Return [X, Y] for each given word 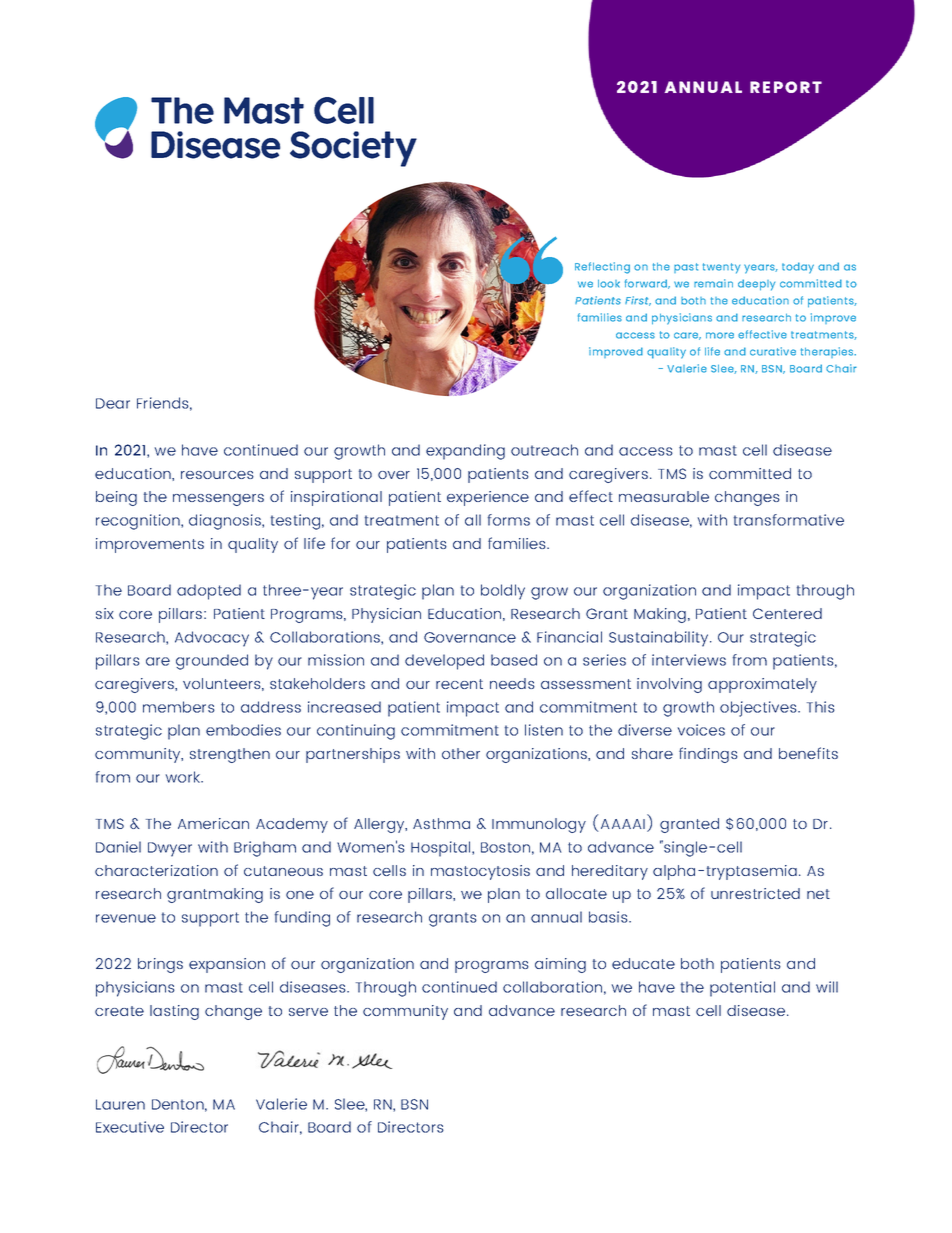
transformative [789, 520]
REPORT [786, 87]
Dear [113, 403]
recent [459, 684]
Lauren [120, 1104]
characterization [156, 870]
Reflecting [602, 268]
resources [217, 475]
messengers [218, 500]
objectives [759, 709]
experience [488, 498]
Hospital [442, 849]
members [179, 707]
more [720, 335]
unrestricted [755, 893]
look [609, 283]
